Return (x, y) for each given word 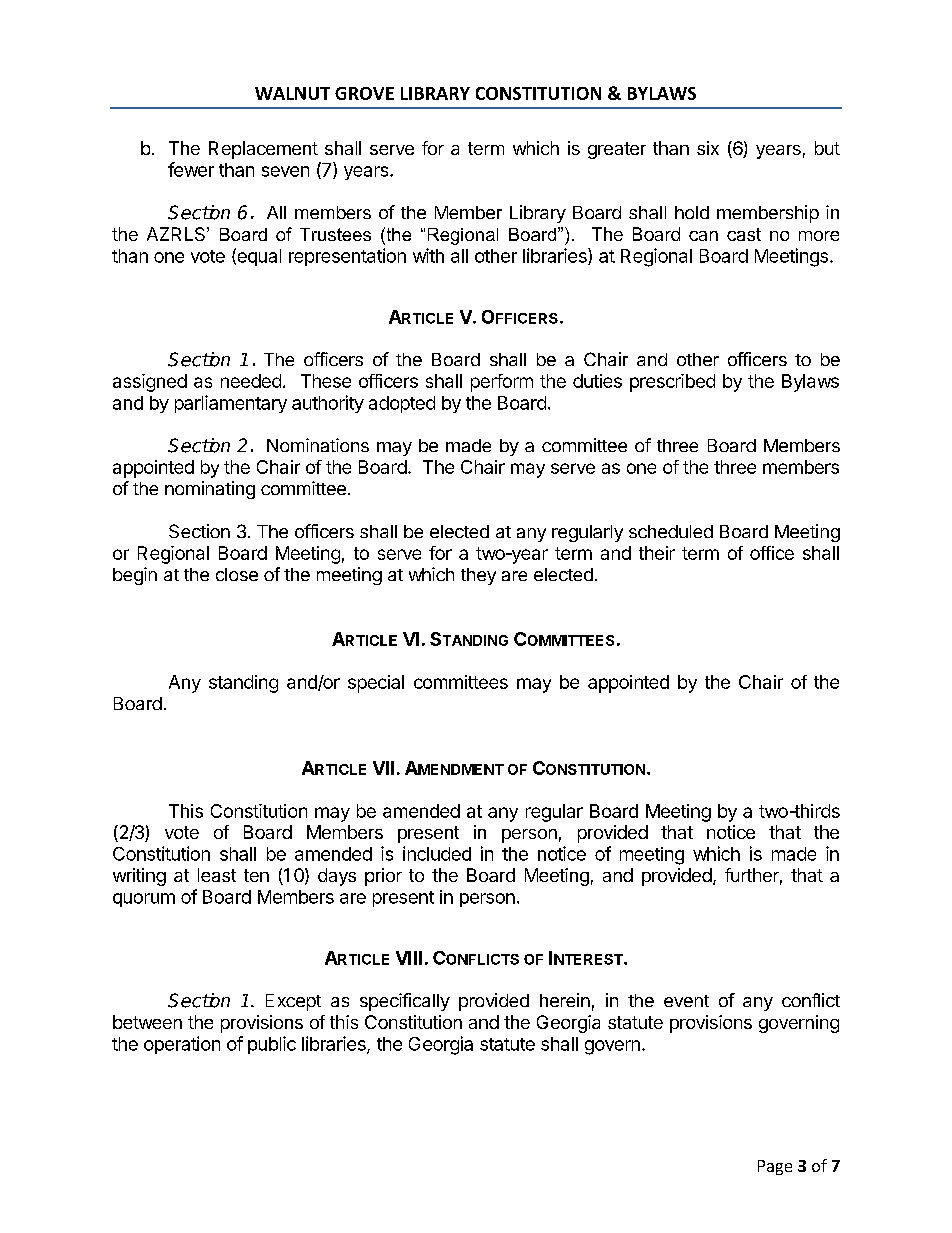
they (478, 576)
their (657, 553)
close (237, 574)
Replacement (263, 150)
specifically (405, 1002)
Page (775, 1167)
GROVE (364, 93)
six (708, 148)
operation (182, 1045)
